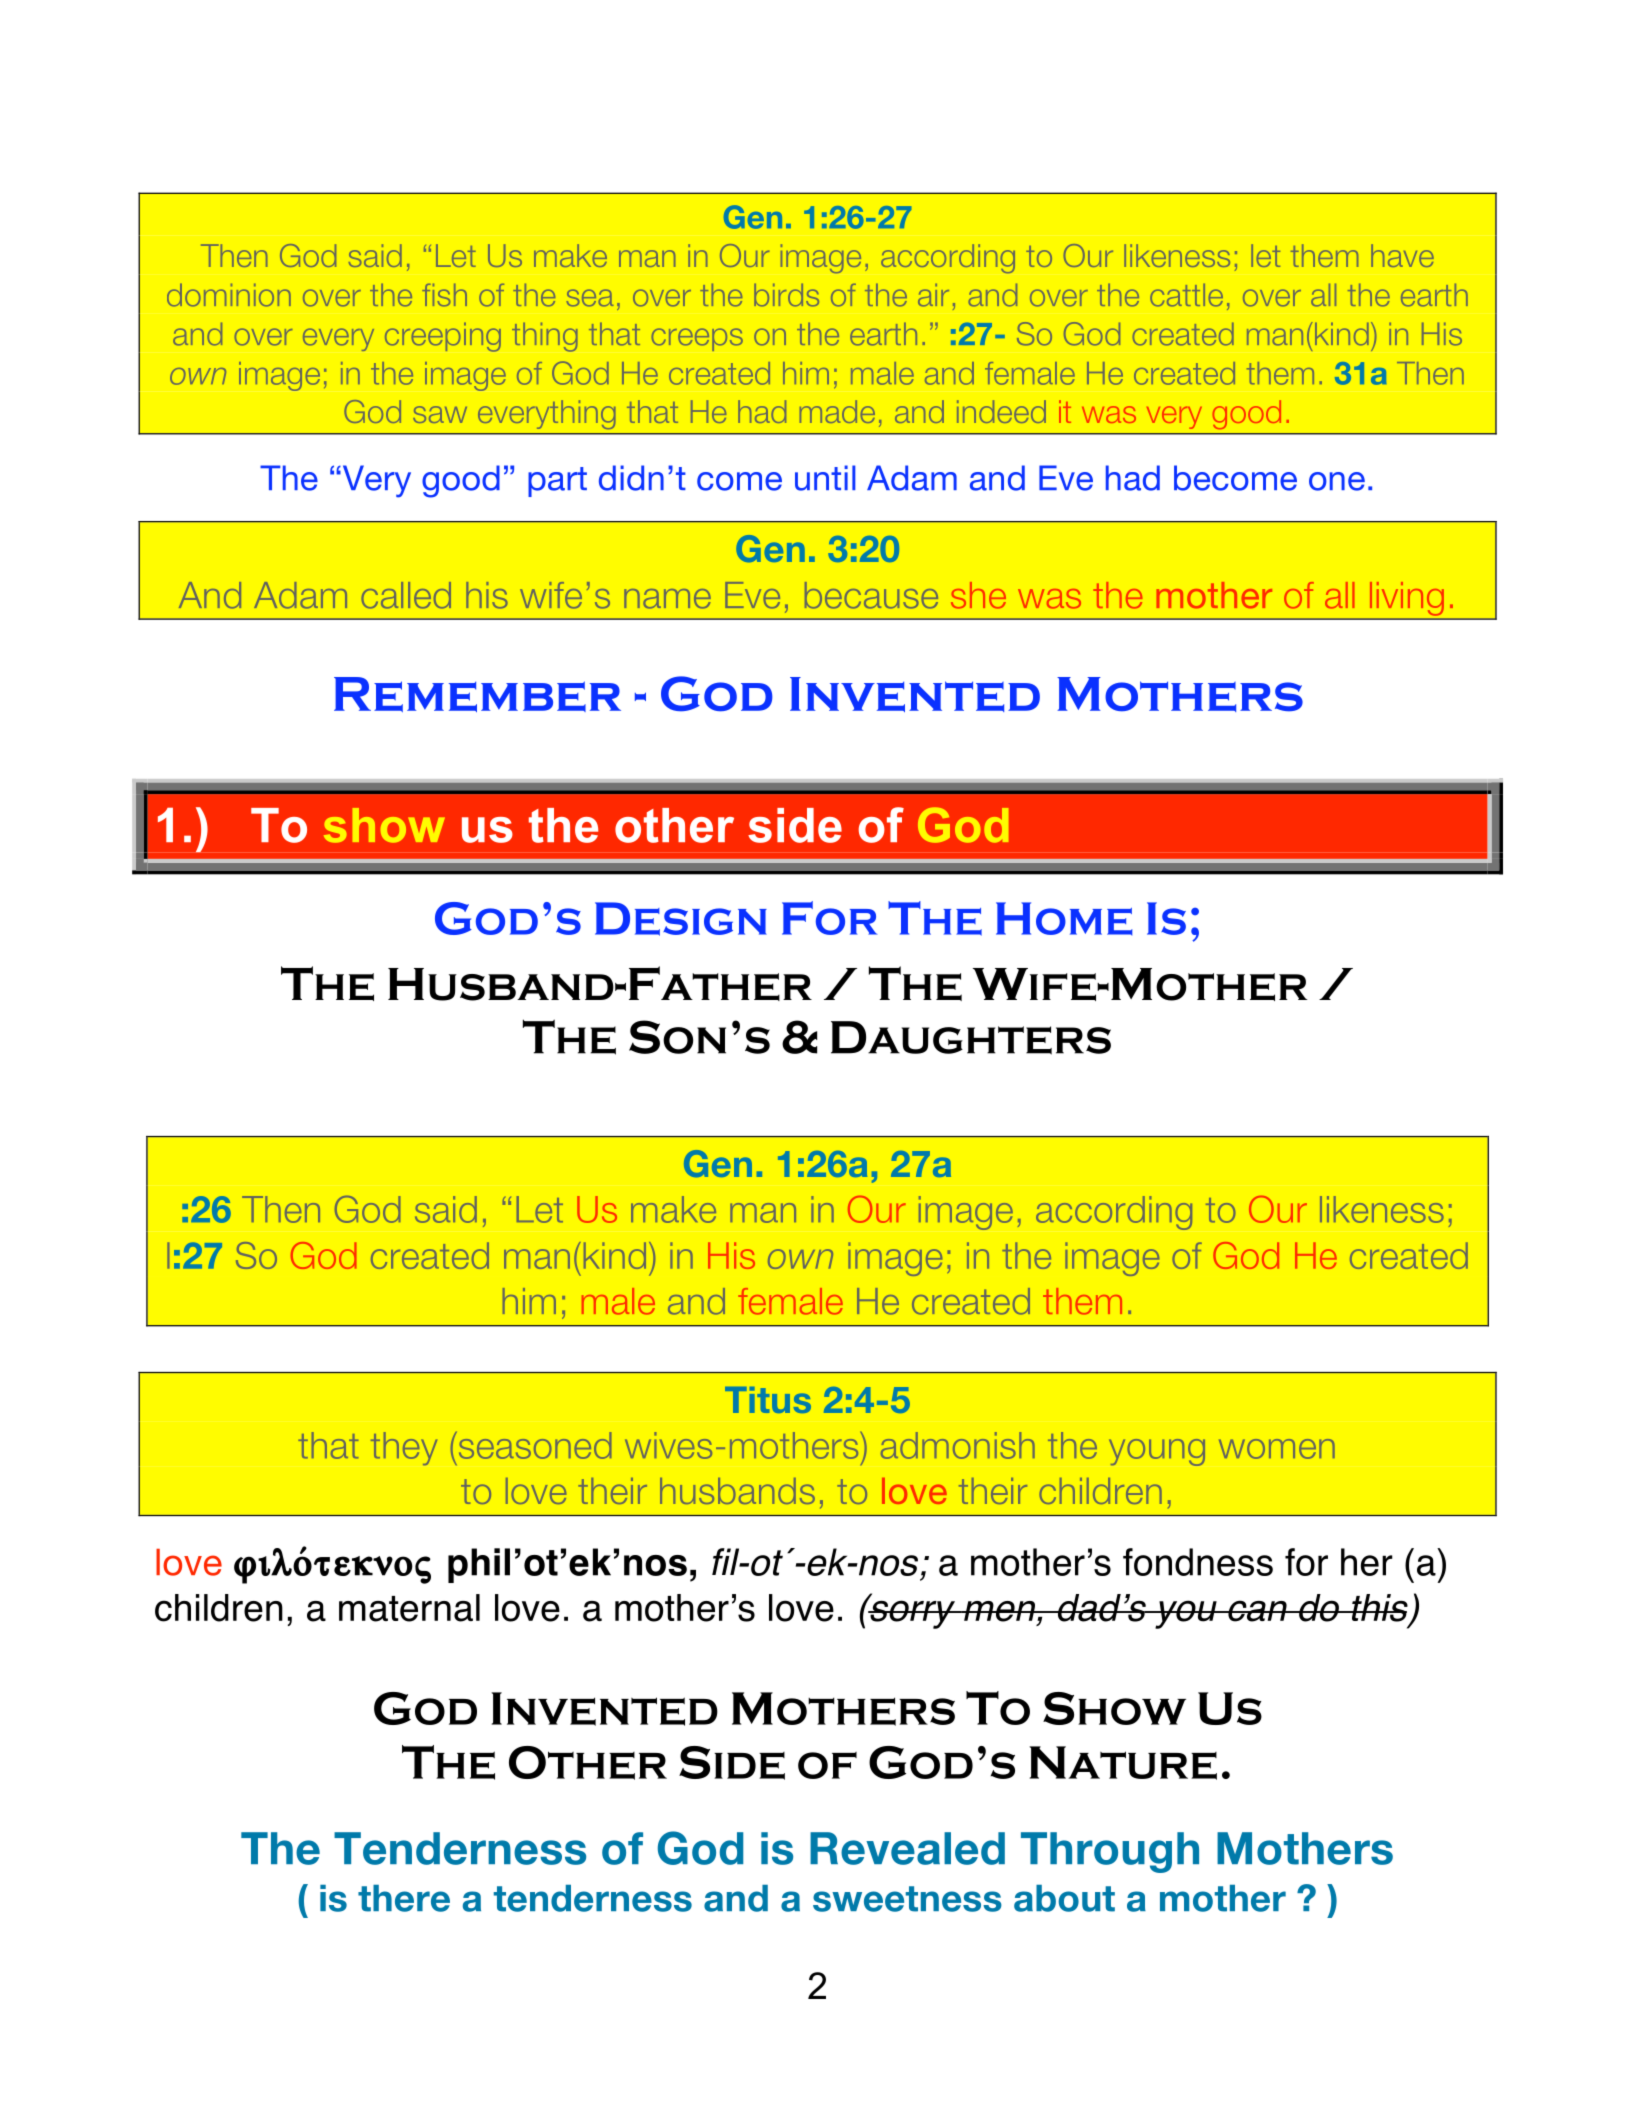 The height and width of the image is (2116, 1635). I want to click on maternal, so click(409, 1608).
